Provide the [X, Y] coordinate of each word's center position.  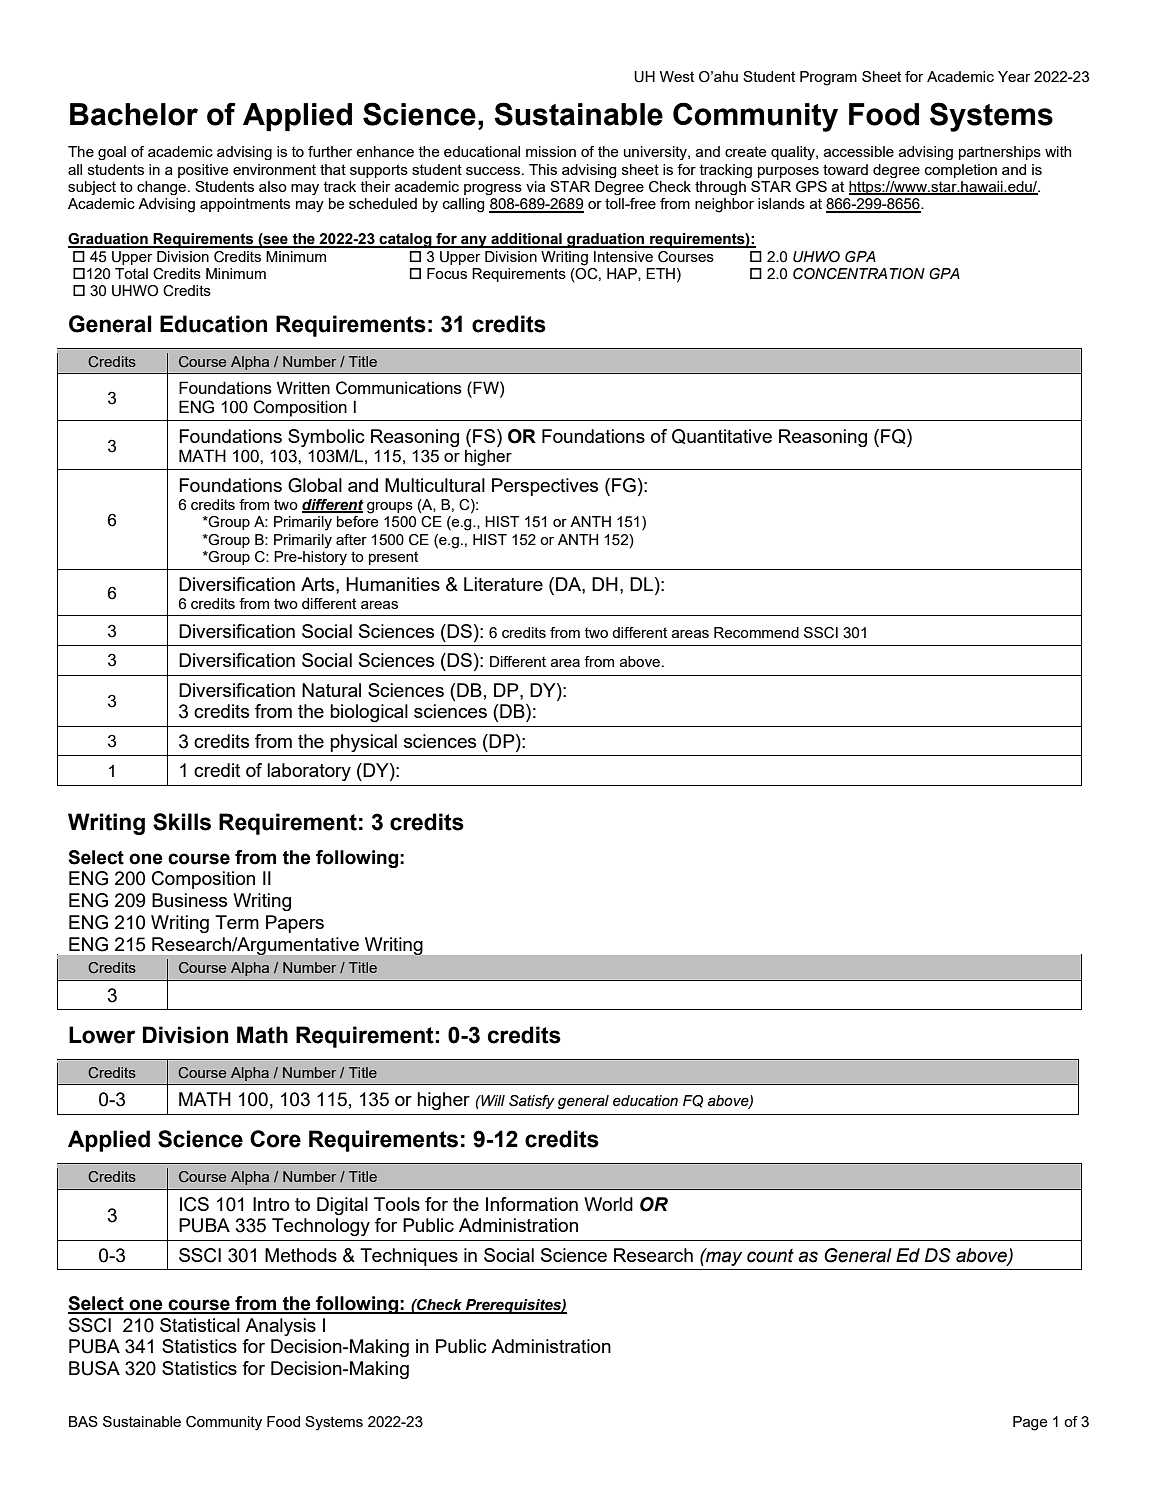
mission [551, 151]
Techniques [409, 1257]
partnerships [1000, 153]
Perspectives [545, 487]
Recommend [756, 632]
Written [303, 387]
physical [363, 743]
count [770, 1255]
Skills [182, 822]
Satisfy [532, 1102]
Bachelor [134, 114]
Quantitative [722, 436]
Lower [102, 1035]
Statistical [200, 1325]
